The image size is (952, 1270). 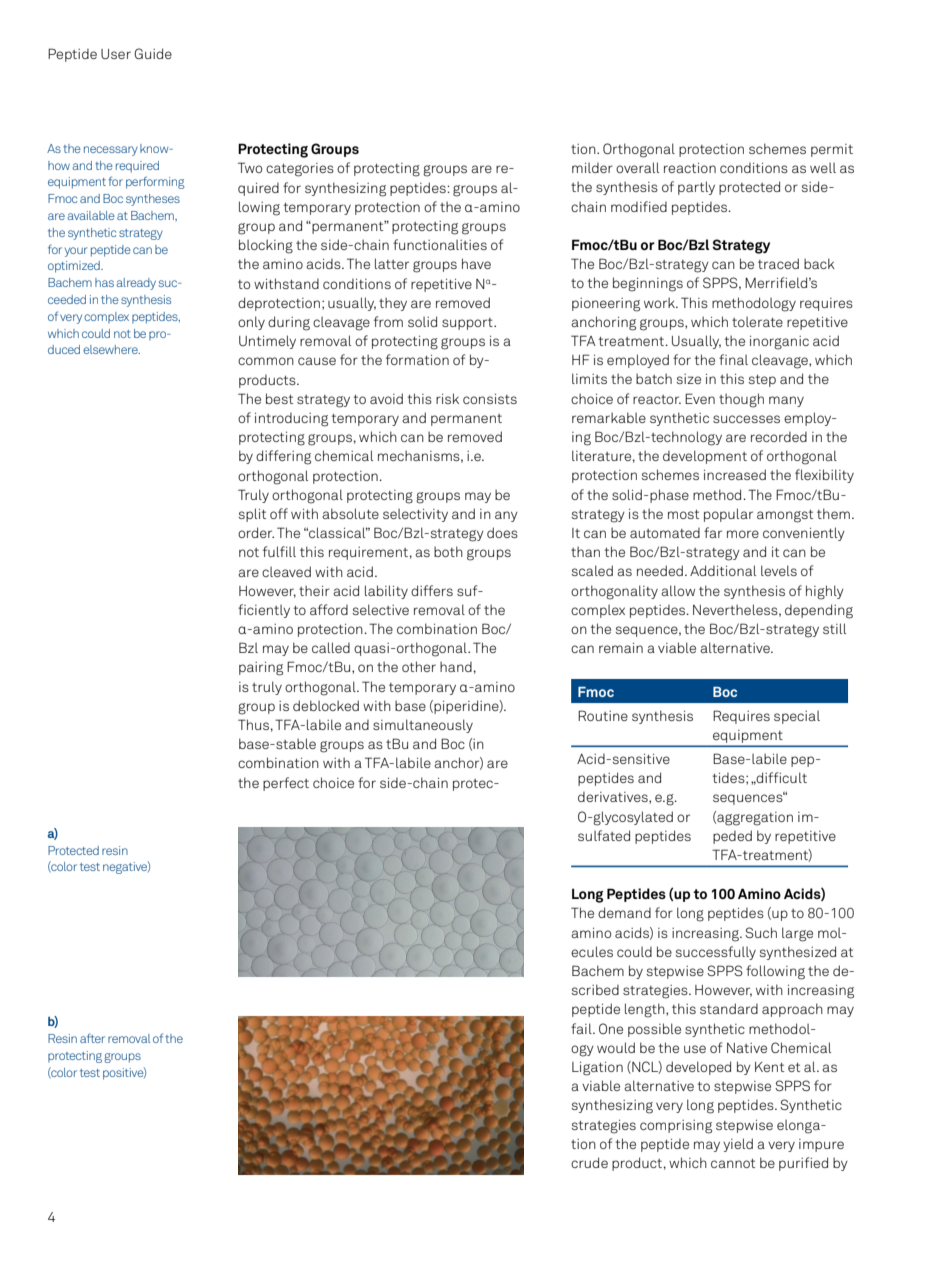 What do you see at coordinates (746, 419) in the screenshot?
I see `successes` at bounding box center [746, 419].
